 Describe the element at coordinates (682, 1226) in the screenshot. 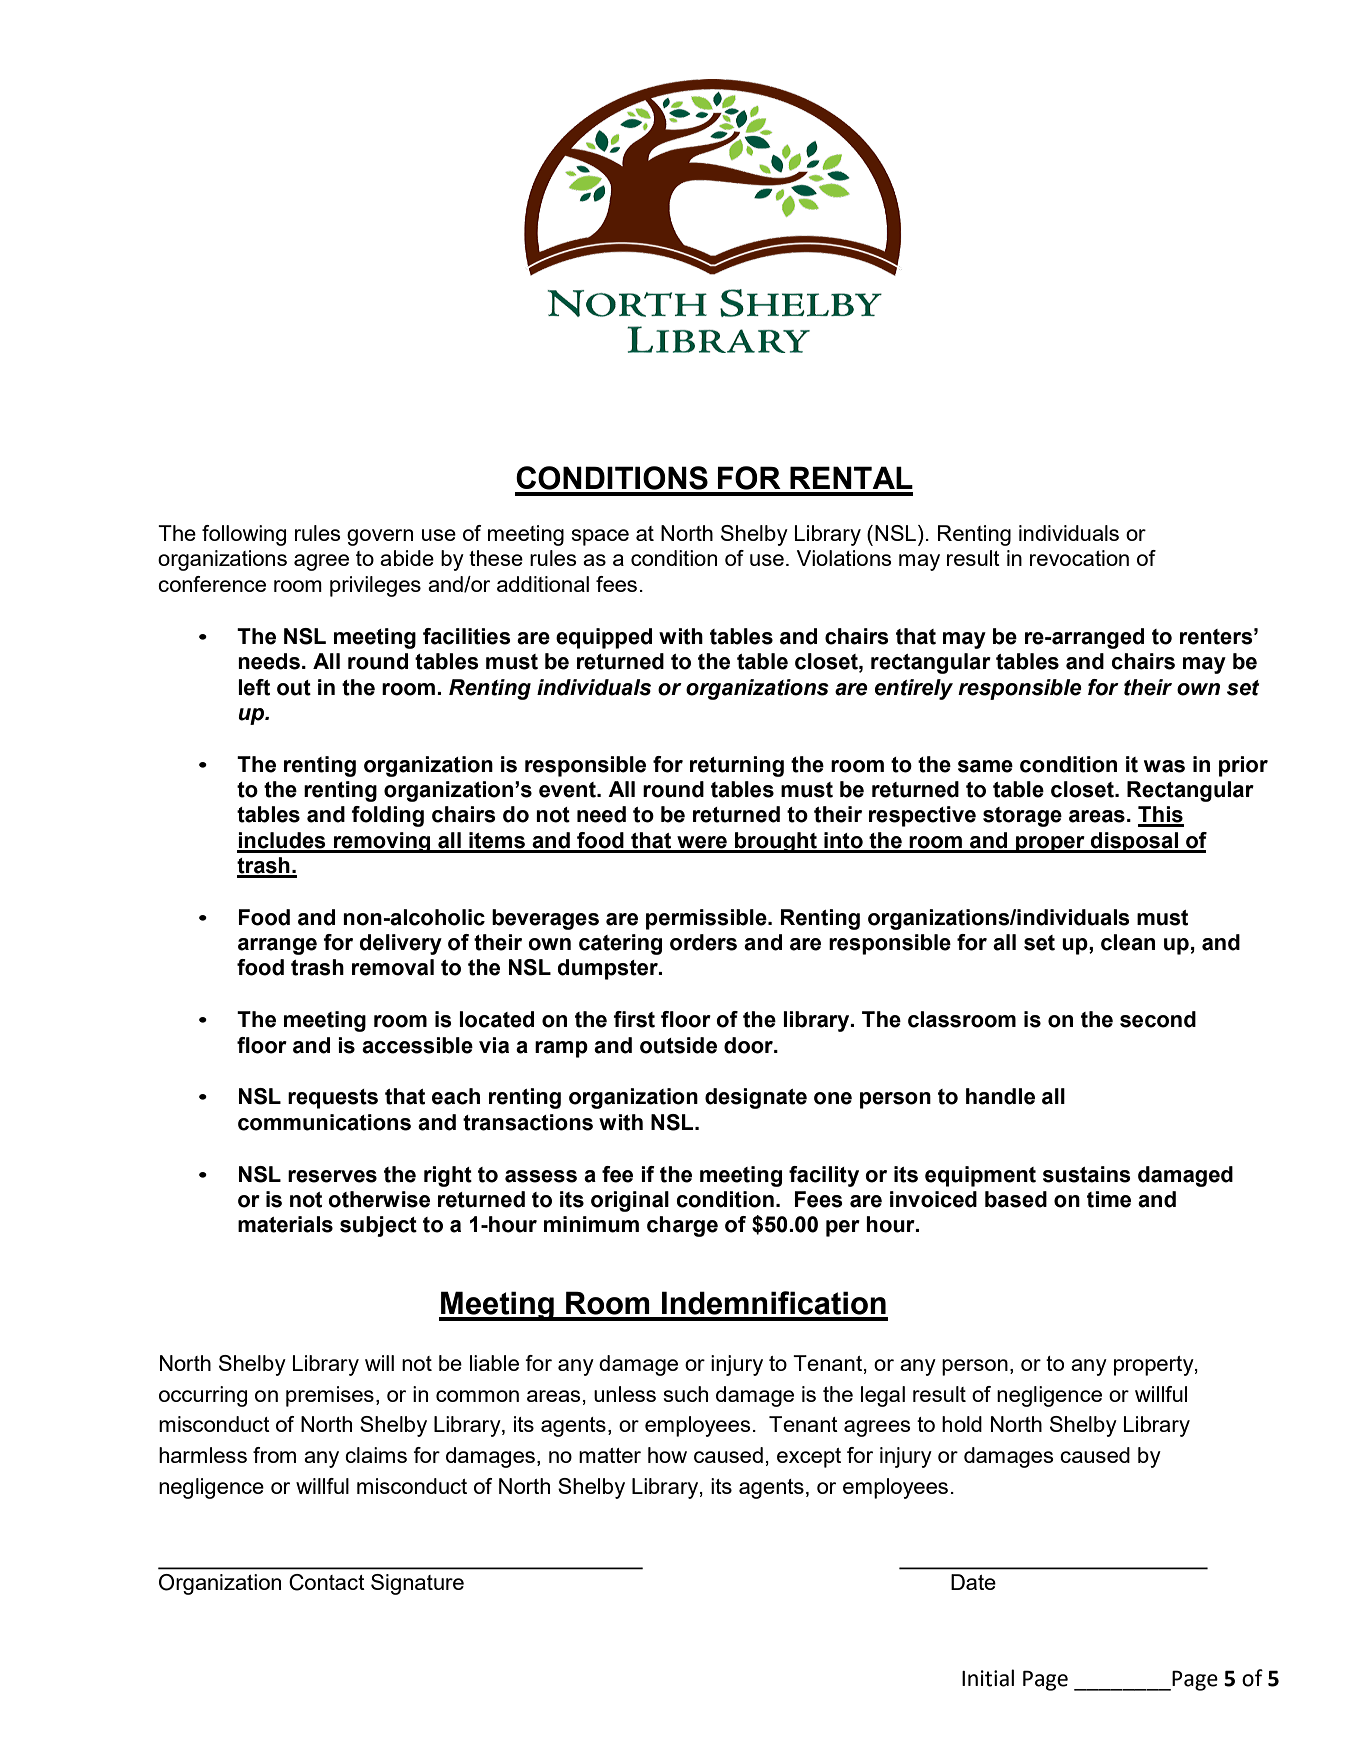

I see `charge` at that location.
